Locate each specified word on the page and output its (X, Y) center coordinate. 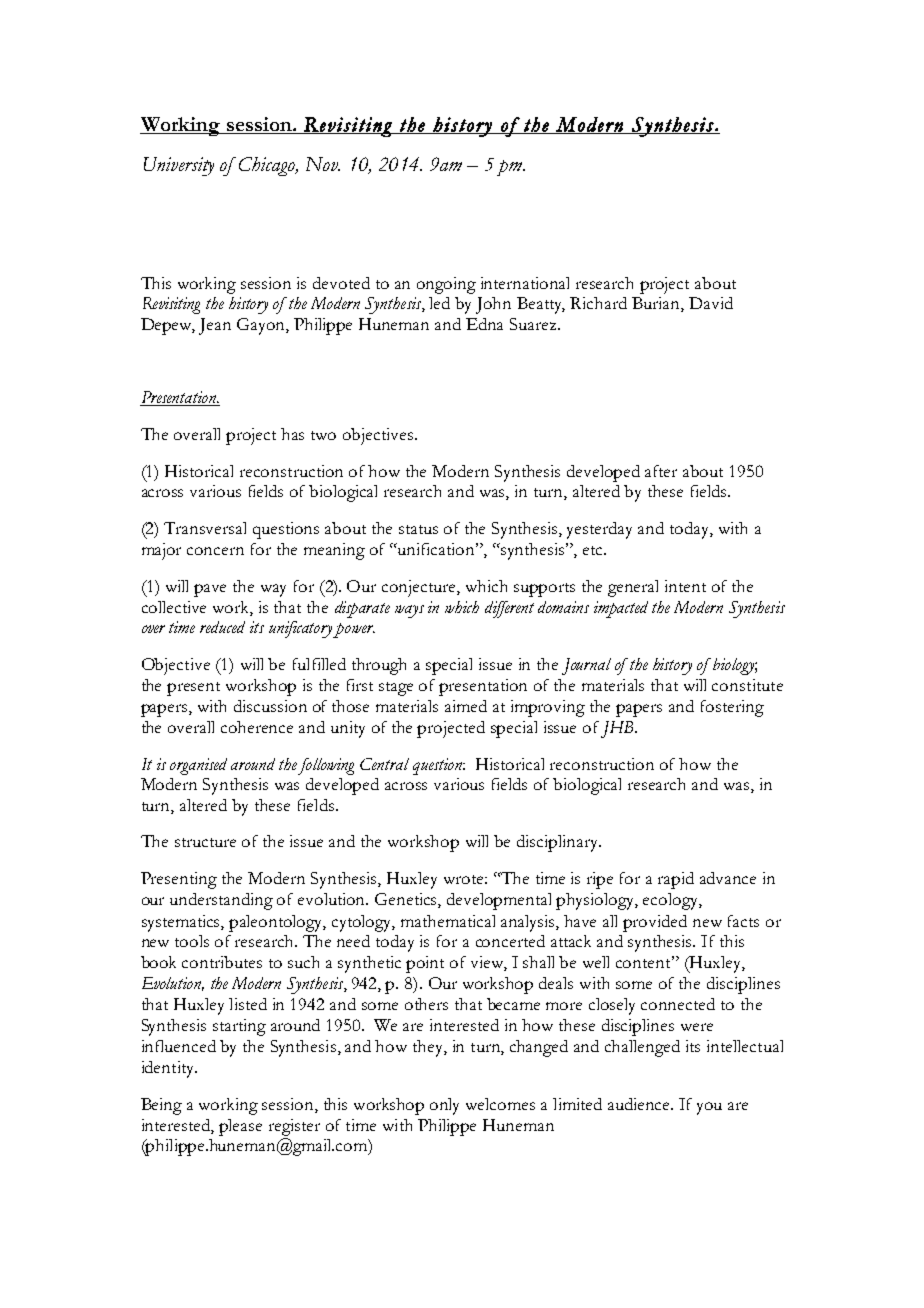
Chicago (268, 166)
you (709, 1108)
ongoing (446, 285)
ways (409, 611)
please (240, 1127)
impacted (621, 609)
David (711, 303)
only (444, 1106)
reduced (222, 627)
